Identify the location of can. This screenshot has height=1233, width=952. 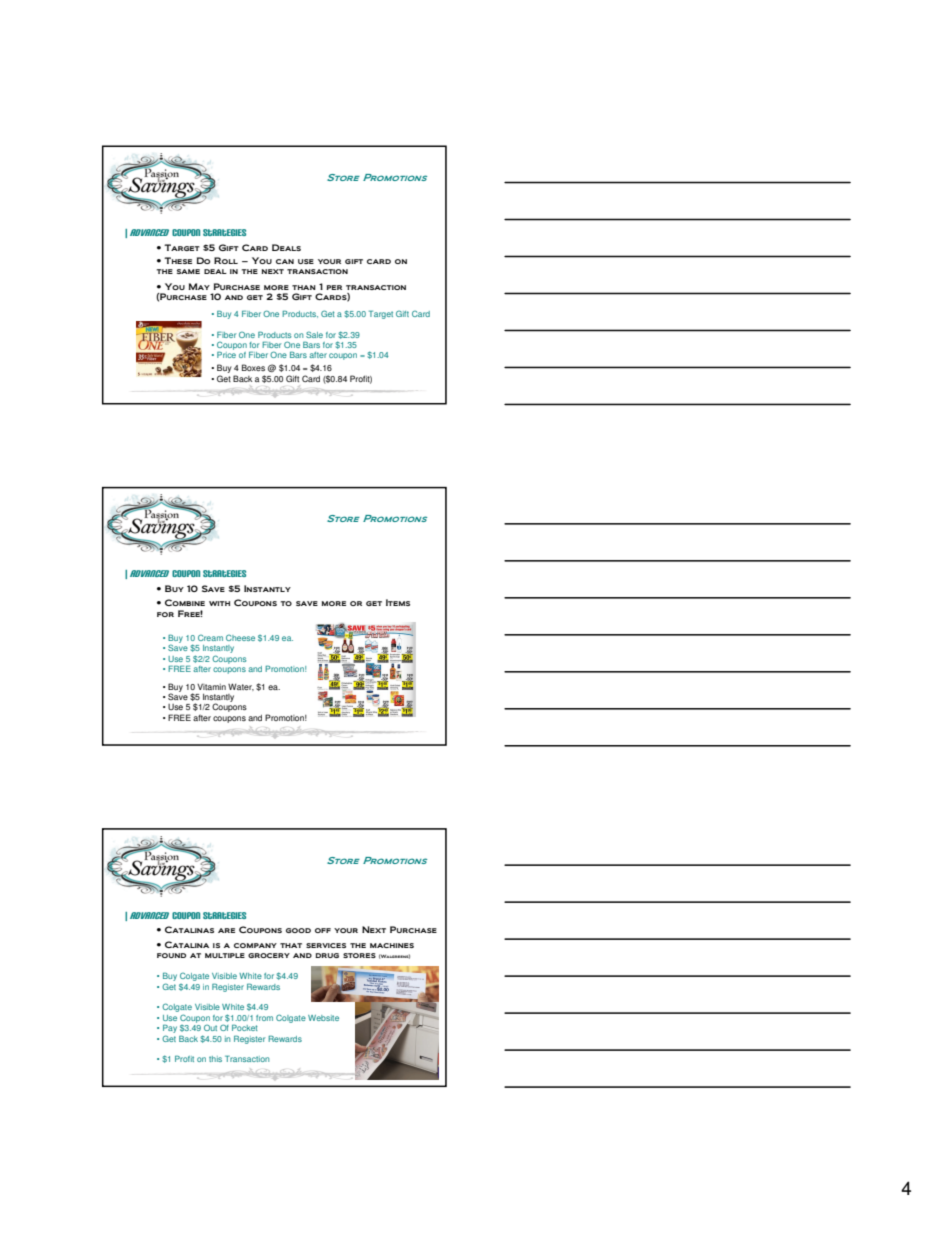
(285, 261).
